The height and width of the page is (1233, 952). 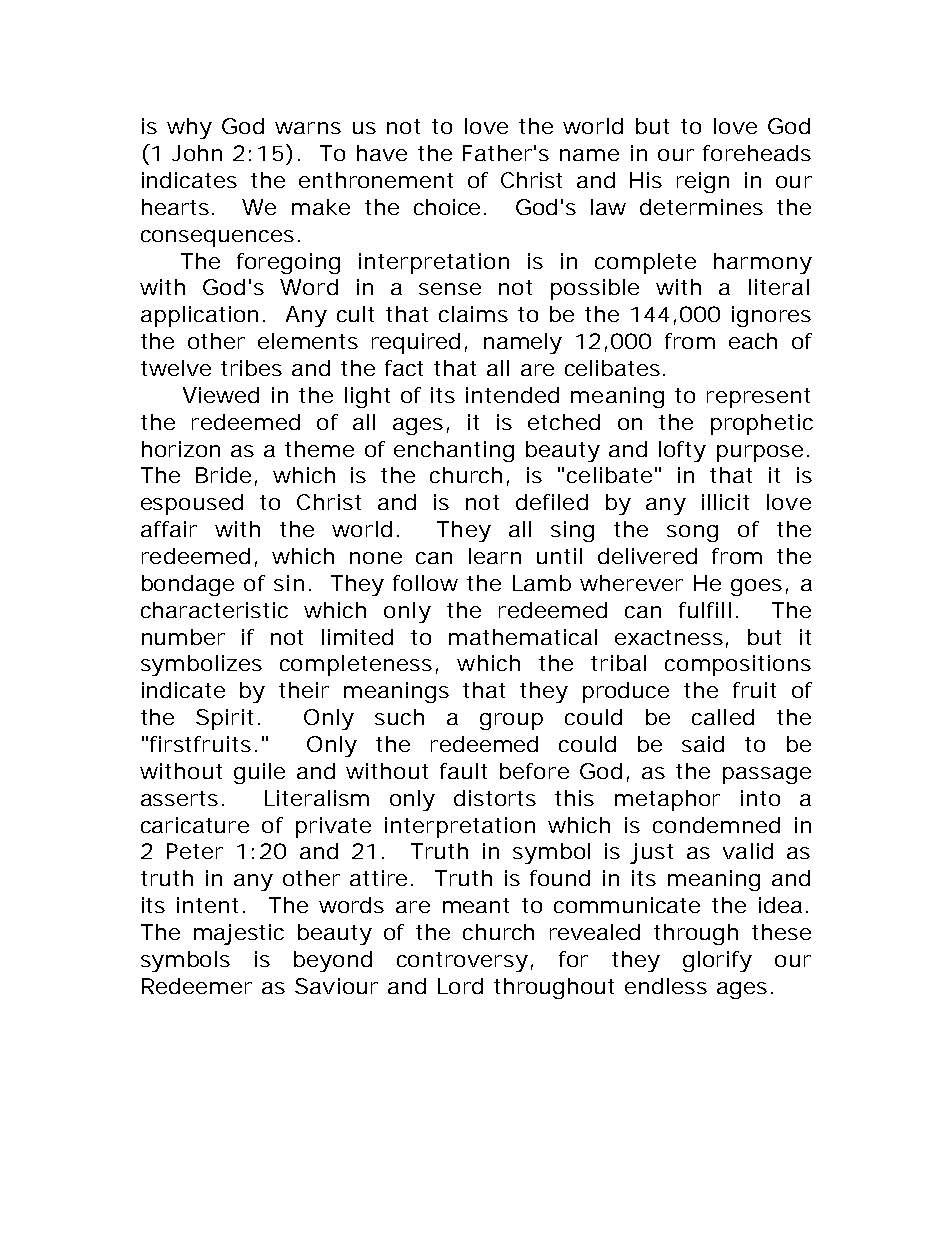 I want to click on controversy, so click(x=462, y=962).
